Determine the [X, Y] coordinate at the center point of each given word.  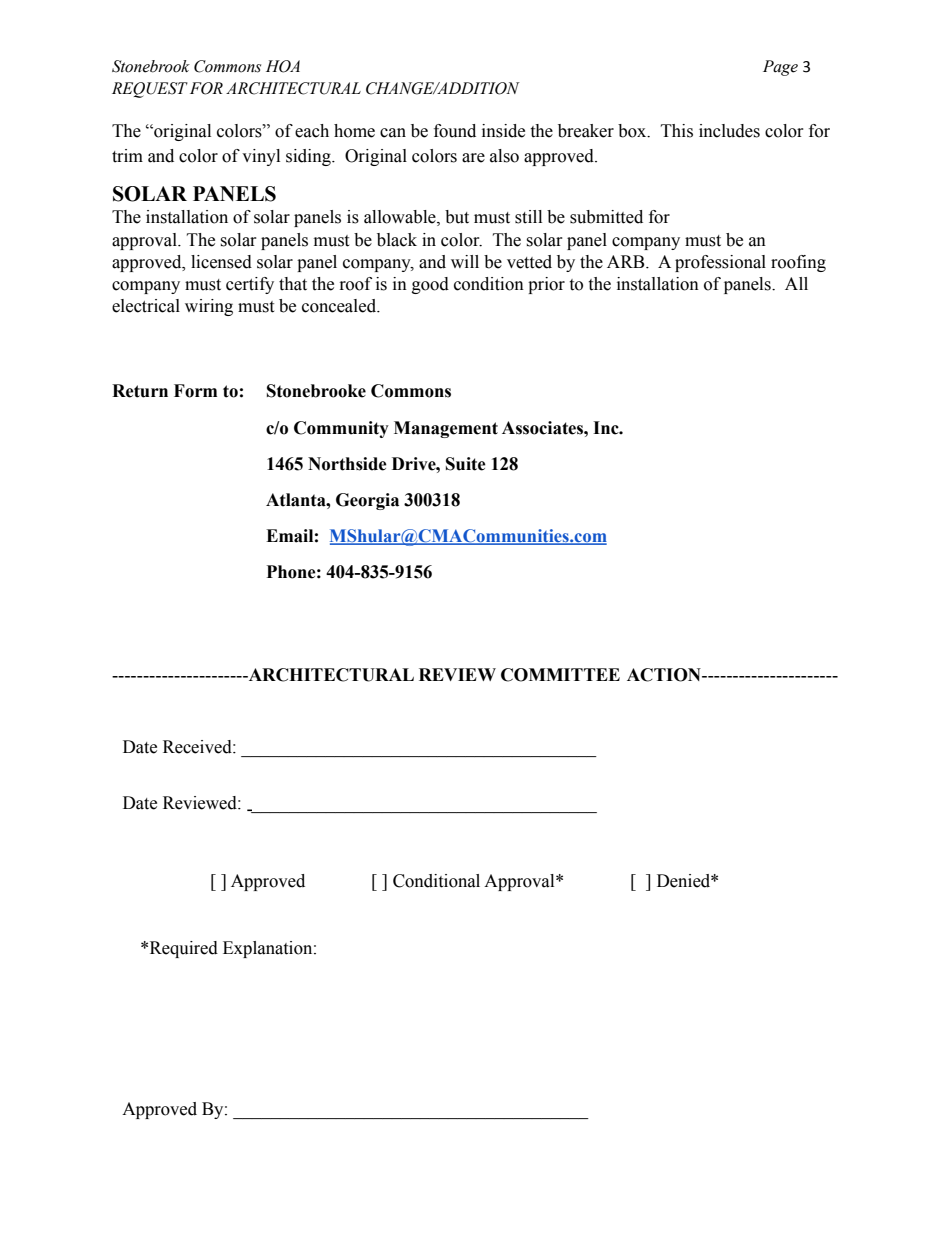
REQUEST [150, 90]
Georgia [367, 501]
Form [195, 391]
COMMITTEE [560, 675]
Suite [466, 464]
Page [780, 68]
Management [446, 429]
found [455, 131]
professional [720, 263]
